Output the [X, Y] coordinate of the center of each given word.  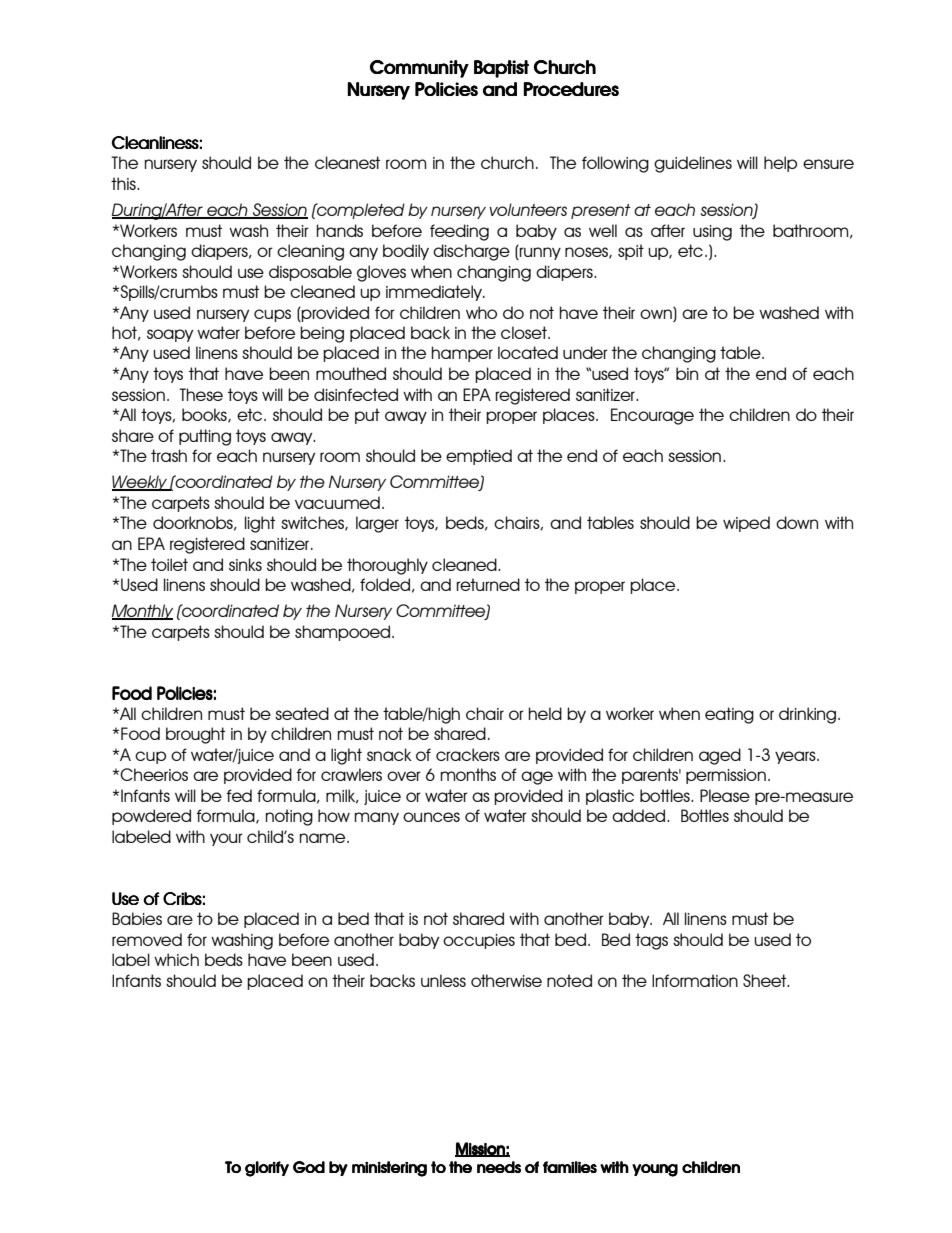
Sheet [766, 980]
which [176, 959]
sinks [245, 564]
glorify [267, 1169]
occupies [479, 941]
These [201, 394]
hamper [462, 354]
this [124, 183]
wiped [746, 524]
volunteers [528, 209]
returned [488, 584]
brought [195, 735]
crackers [468, 754]
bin [687, 373]
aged [720, 756]
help [780, 164]
